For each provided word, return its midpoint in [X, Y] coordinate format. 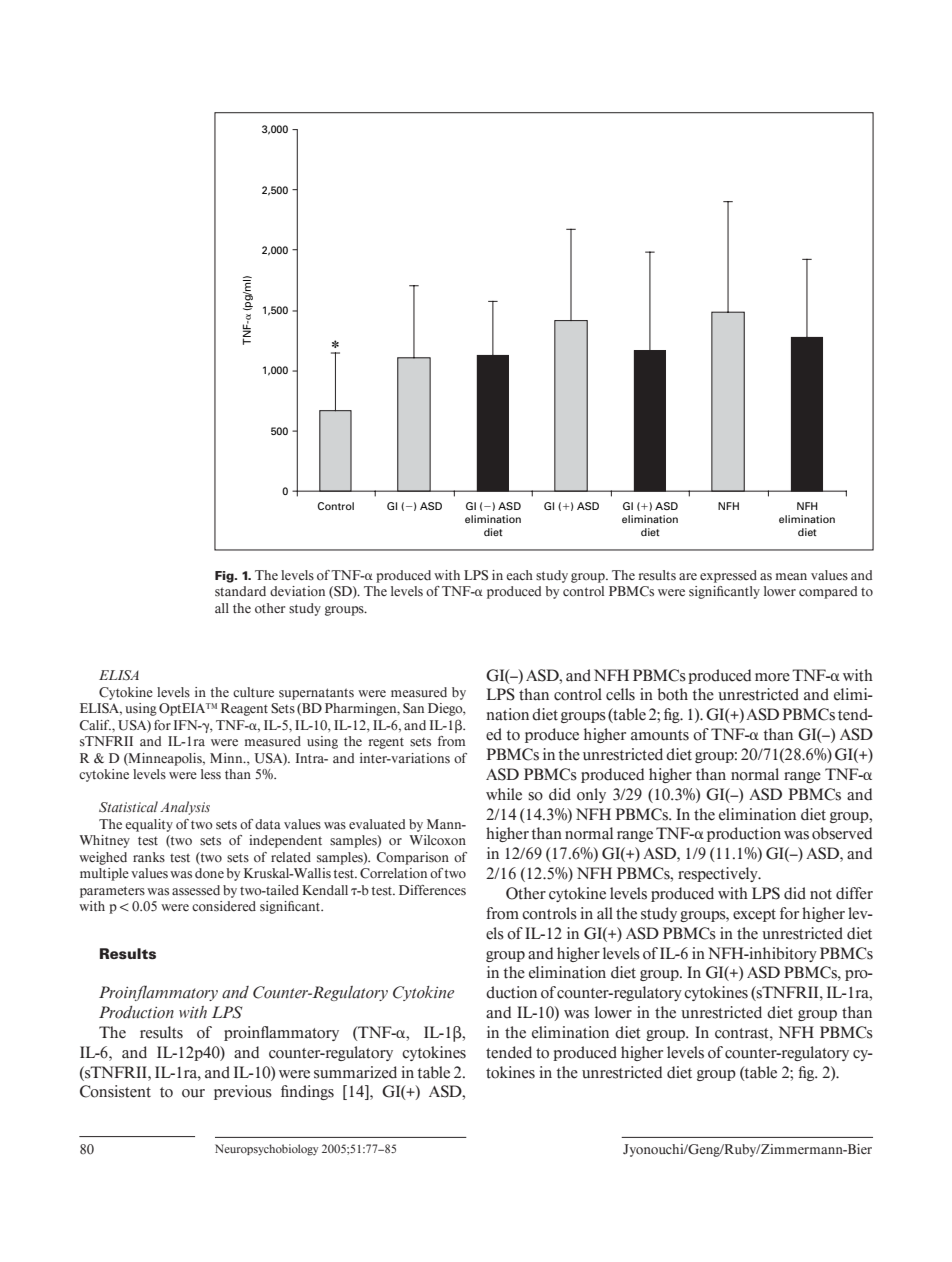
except [754, 915]
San [413, 708]
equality [149, 825]
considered [224, 906]
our [193, 1093]
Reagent [244, 709]
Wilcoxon [437, 840]
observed [842, 833]
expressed [728, 576]
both [673, 694]
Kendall [325, 890]
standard [240, 591]
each [519, 575]
